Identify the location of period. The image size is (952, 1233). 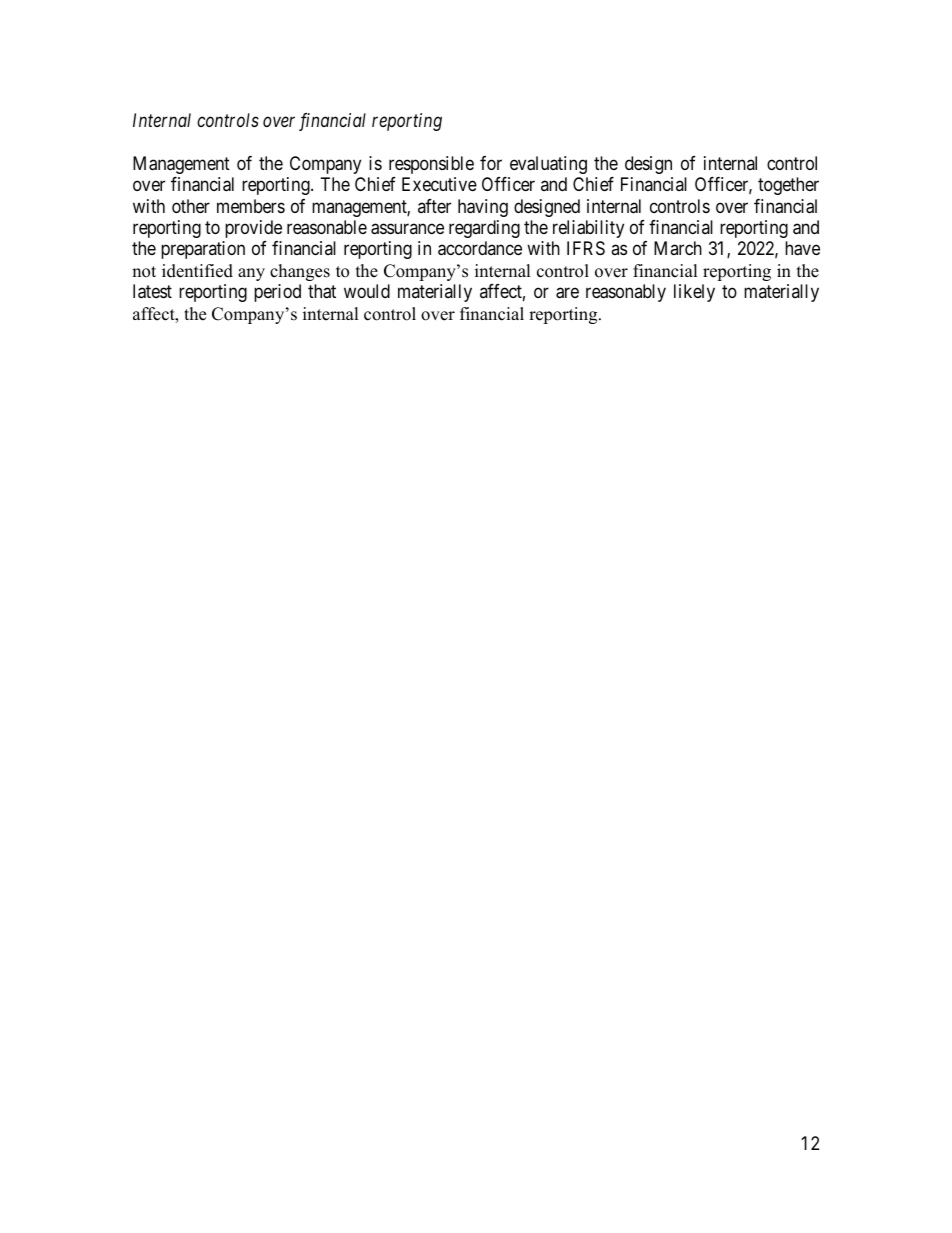
(277, 293).
